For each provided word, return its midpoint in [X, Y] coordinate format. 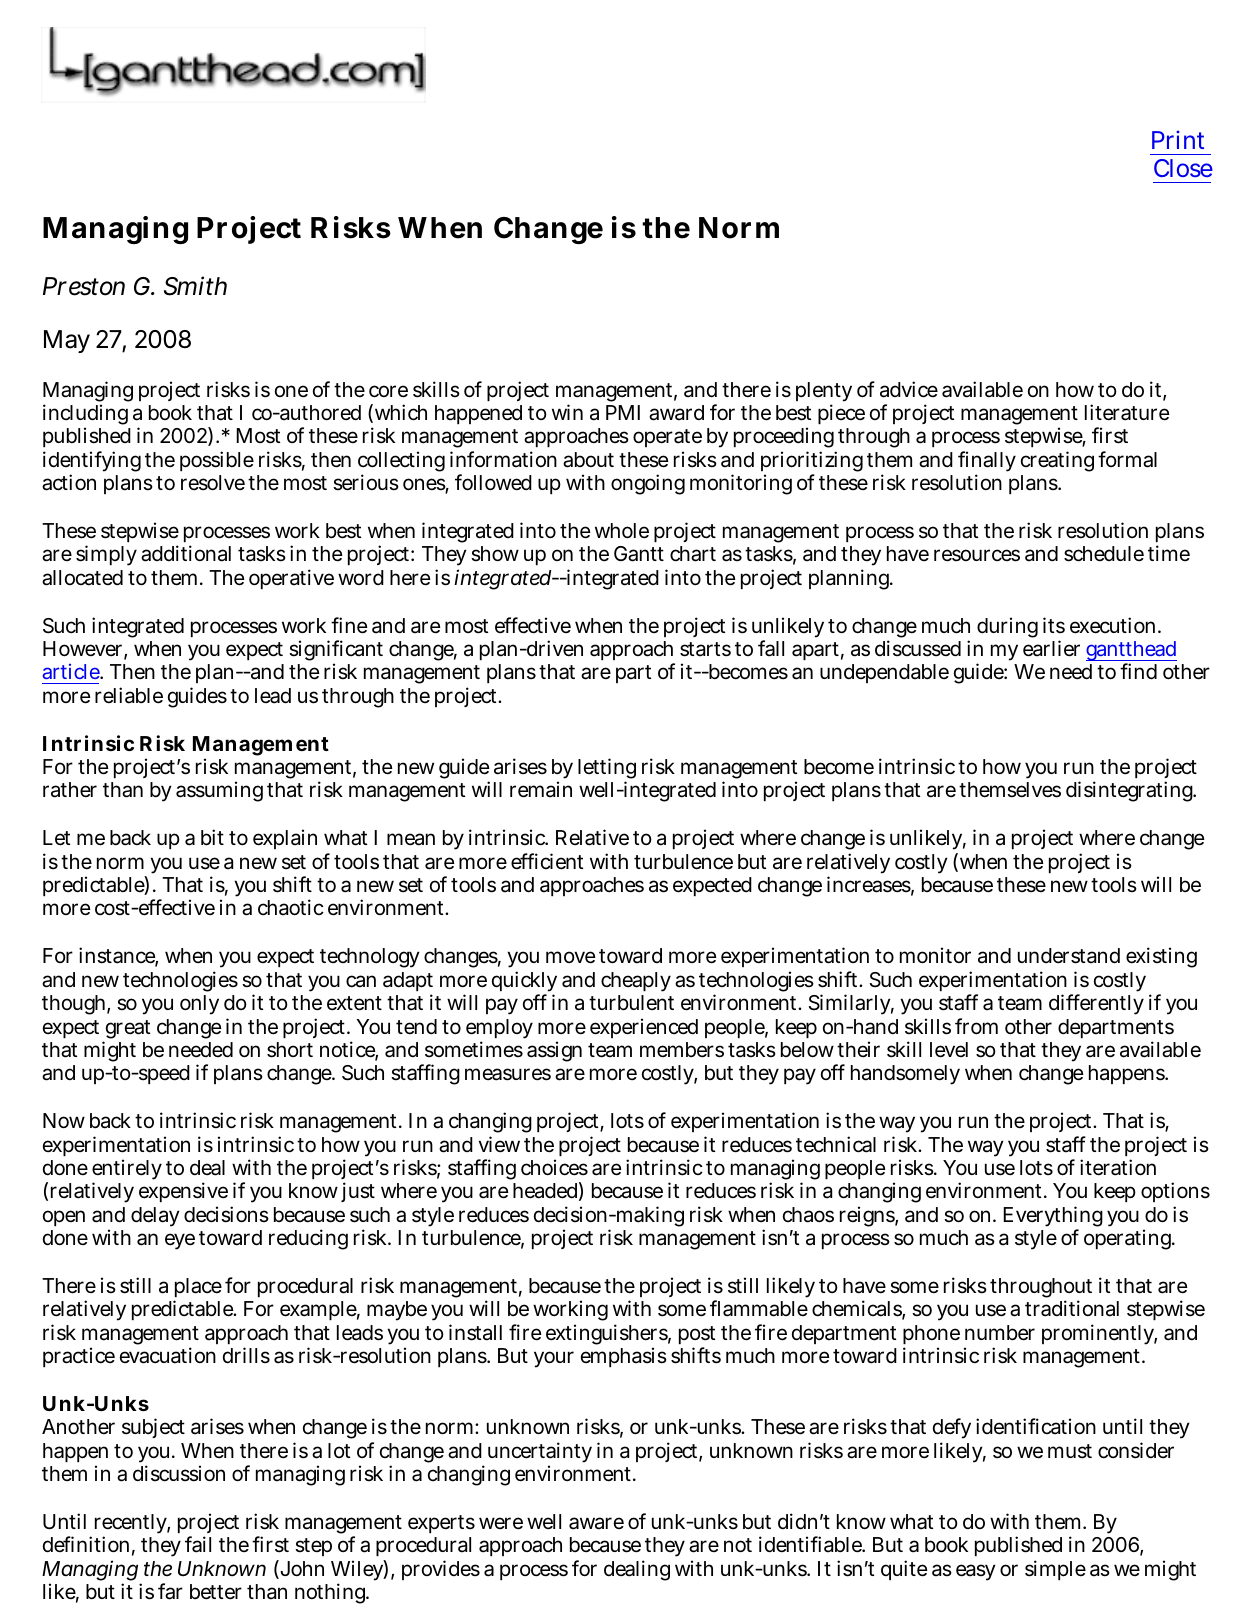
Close [1183, 168]
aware [596, 1523]
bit [212, 837]
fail [198, 1544]
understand [1069, 956]
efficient [547, 861]
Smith [195, 286]
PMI [623, 412]
